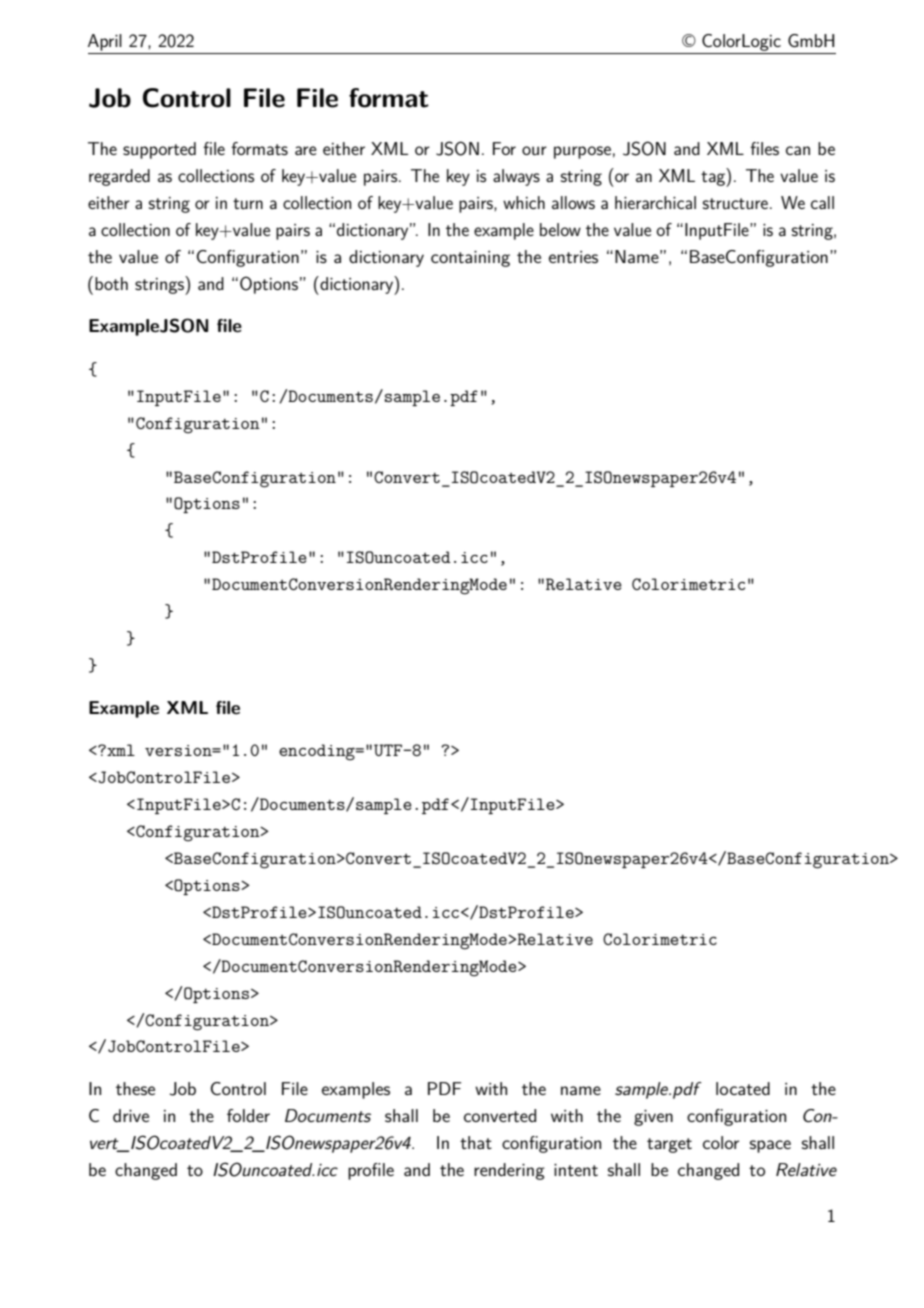 This document has height=1308, width=924. What do you see at coordinates (111, 283) in the document?
I see `both` at bounding box center [111, 283].
